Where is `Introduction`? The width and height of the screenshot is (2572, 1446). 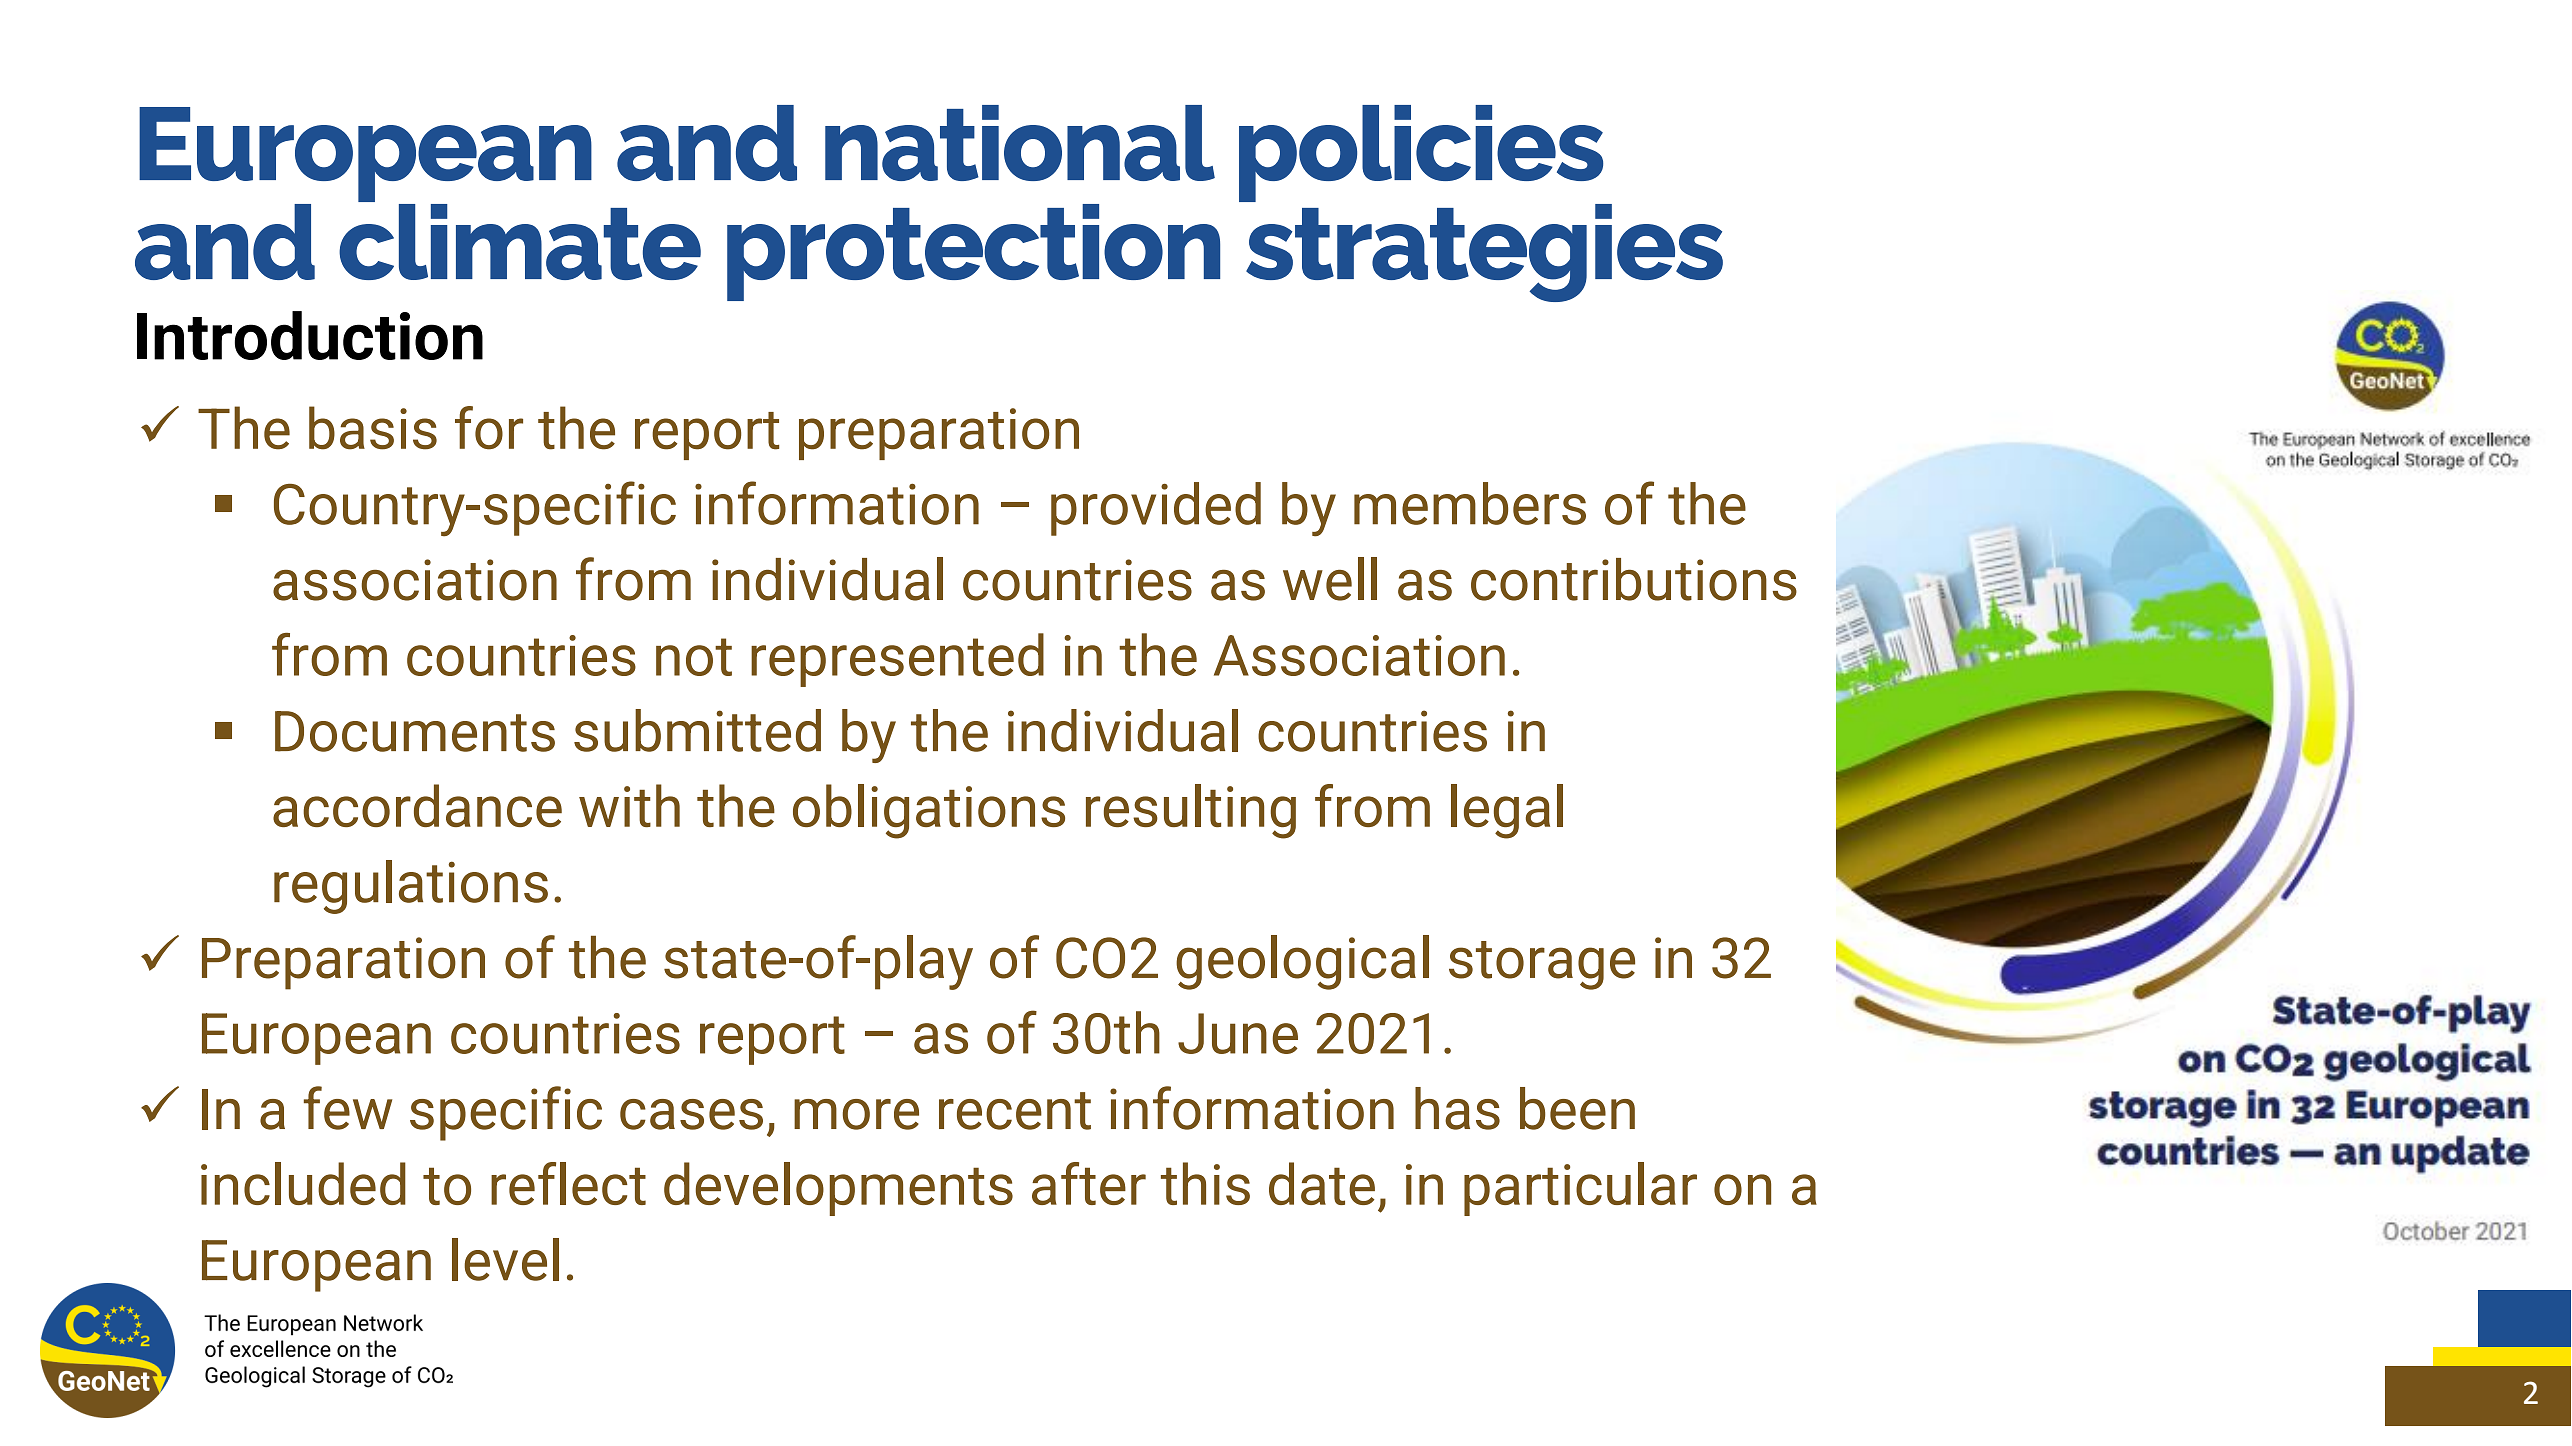 Introduction is located at coordinates (310, 335).
